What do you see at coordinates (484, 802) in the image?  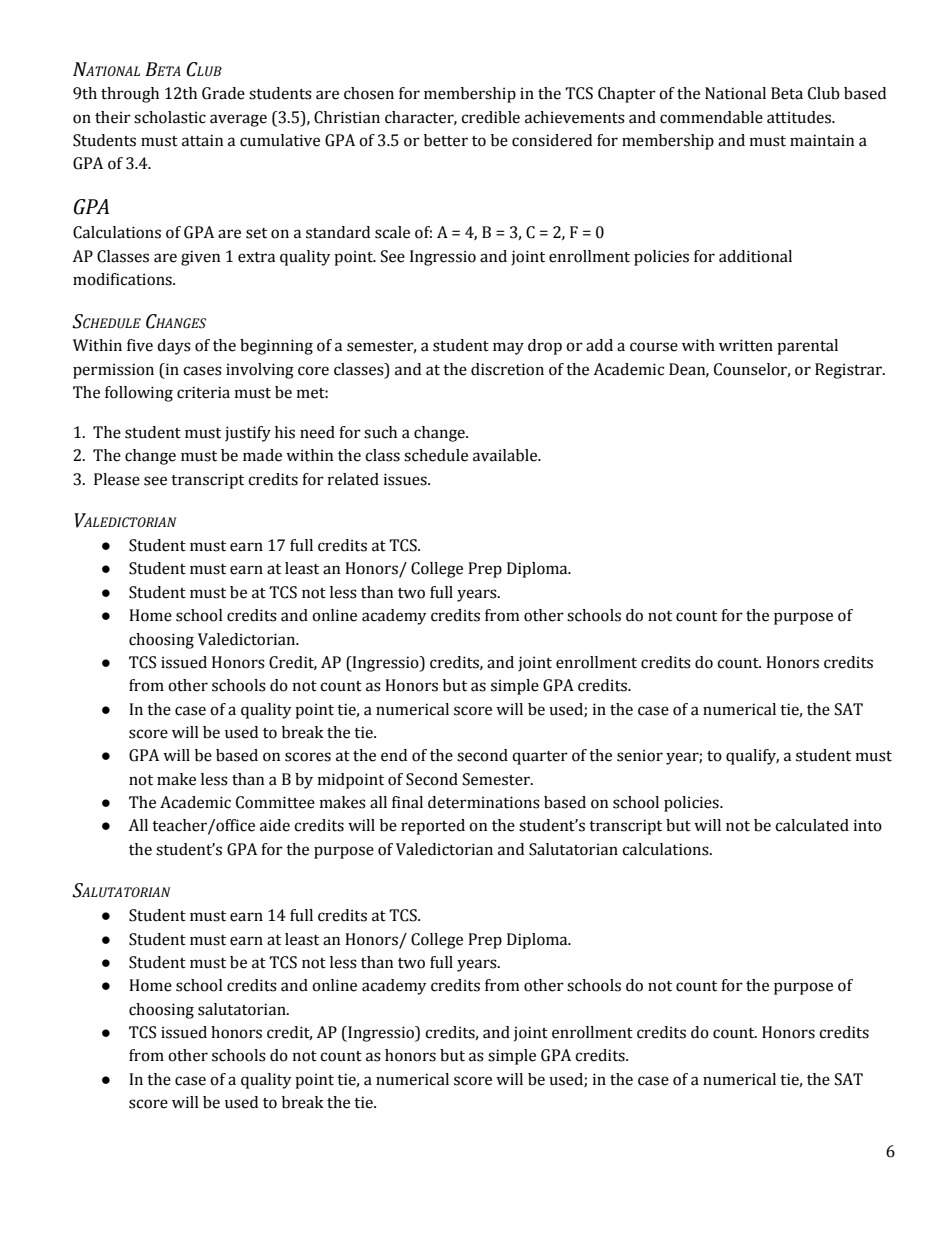 I see `determinations` at bounding box center [484, 802].
